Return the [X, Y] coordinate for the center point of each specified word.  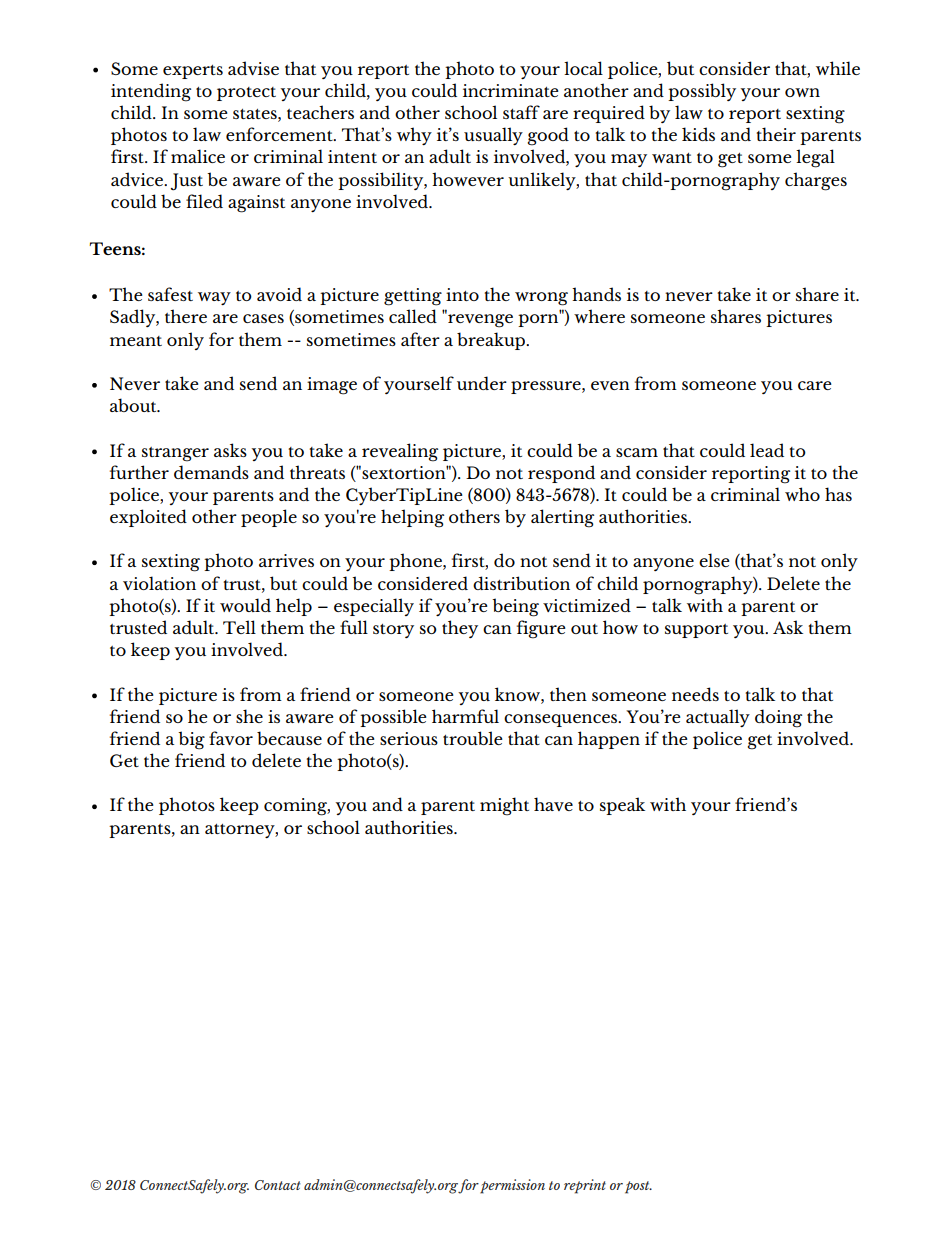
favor [231, 738]
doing [778, 718]
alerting [562, 518]
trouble [473, 738]
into [462, 294]
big [191, 740]
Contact [278, 1185]
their [776, 134]
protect [246, 94]
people [269, 518]
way [214, 298]
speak [622, 806]
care [815, 385]
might [504, 806]
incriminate [511, 90]
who [802, 494]
